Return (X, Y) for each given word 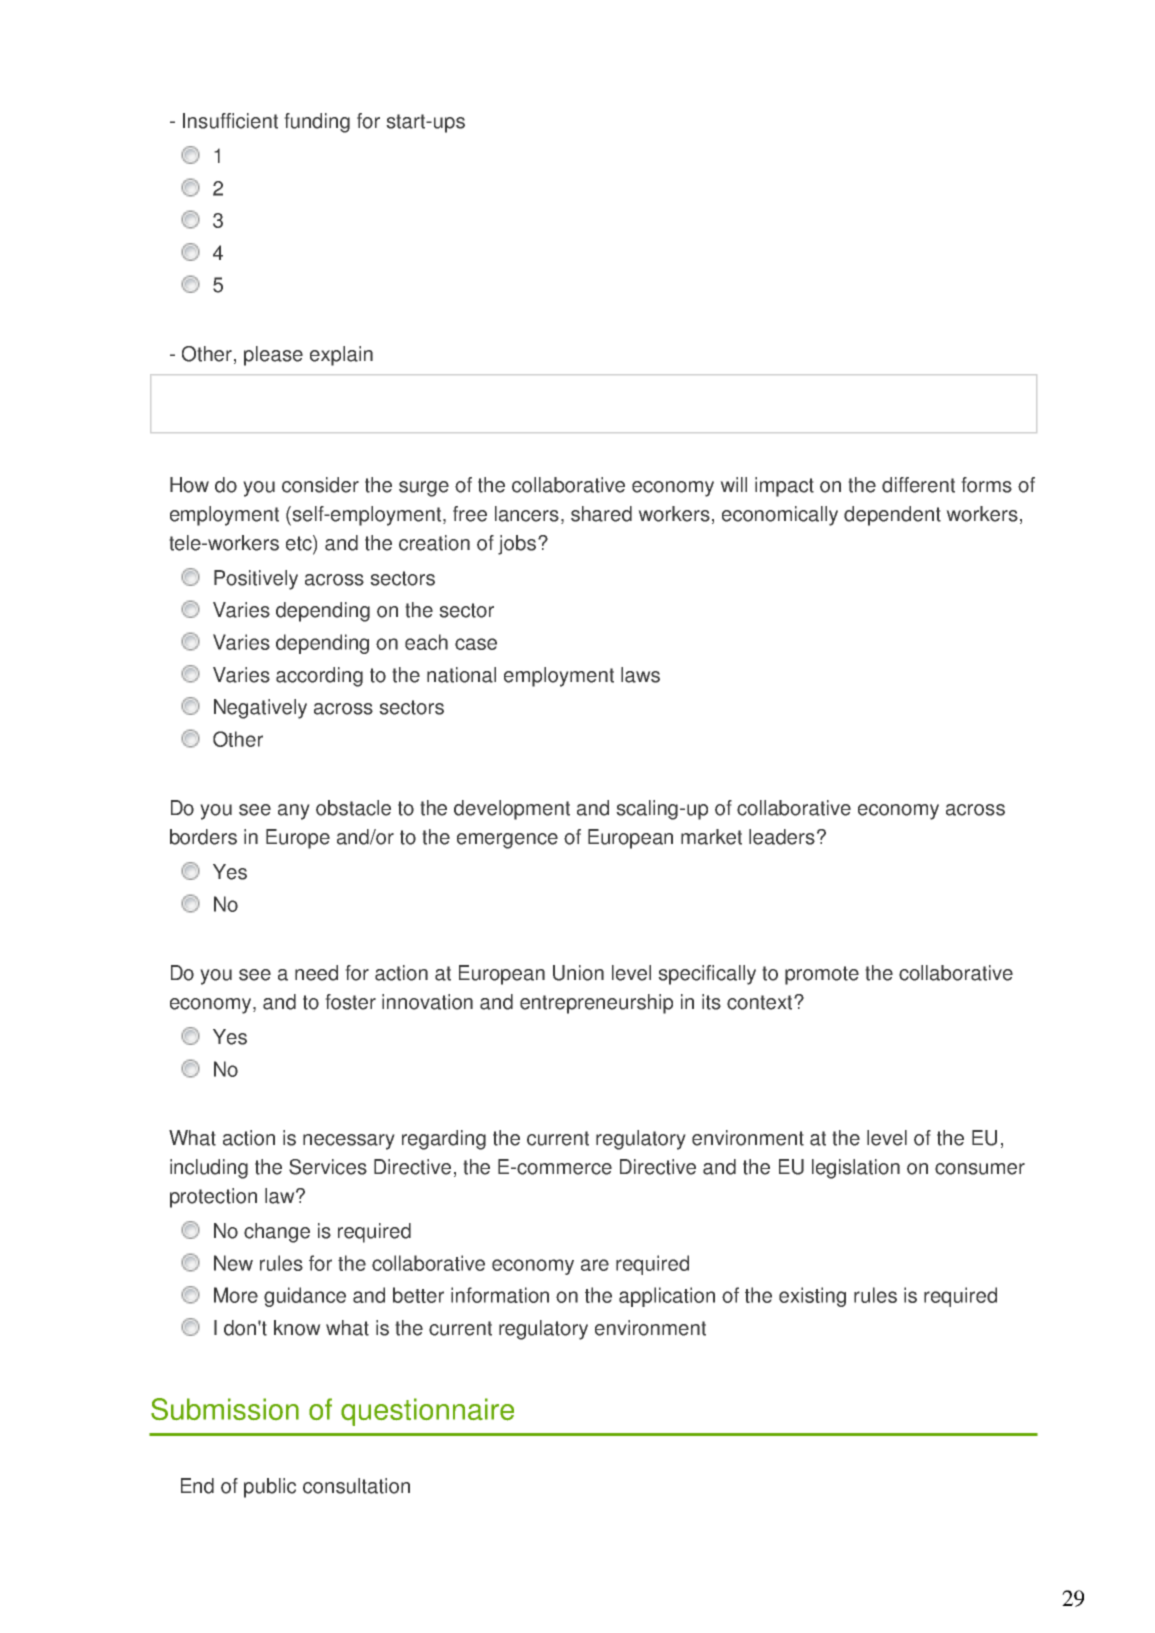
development (512, 810)
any (294, 812)
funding (317, 123)
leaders (782, 837)
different (918, 485)
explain (341, 356)
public (270, 1488)
